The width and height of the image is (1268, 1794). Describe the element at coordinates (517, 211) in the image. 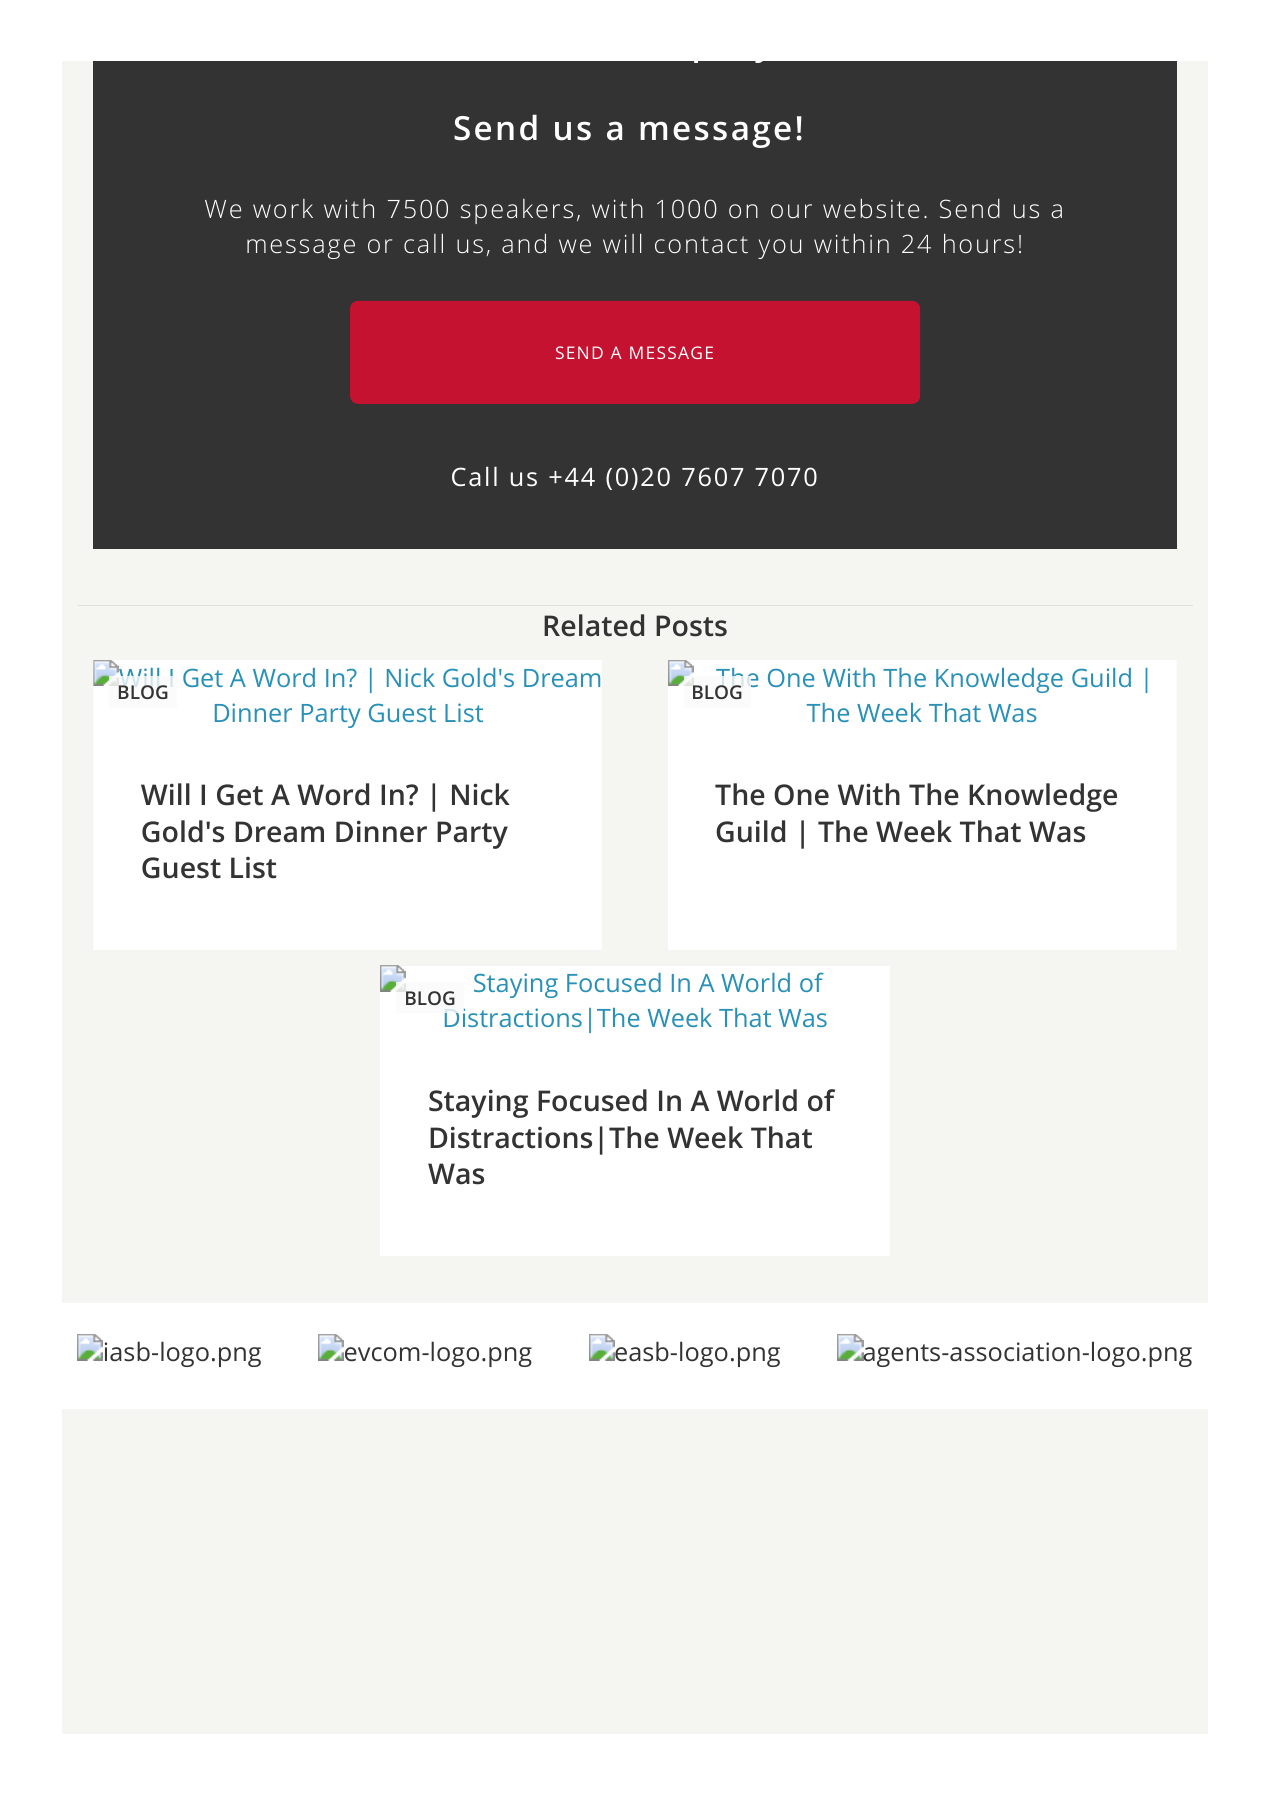

I see `speakers` at that location.
